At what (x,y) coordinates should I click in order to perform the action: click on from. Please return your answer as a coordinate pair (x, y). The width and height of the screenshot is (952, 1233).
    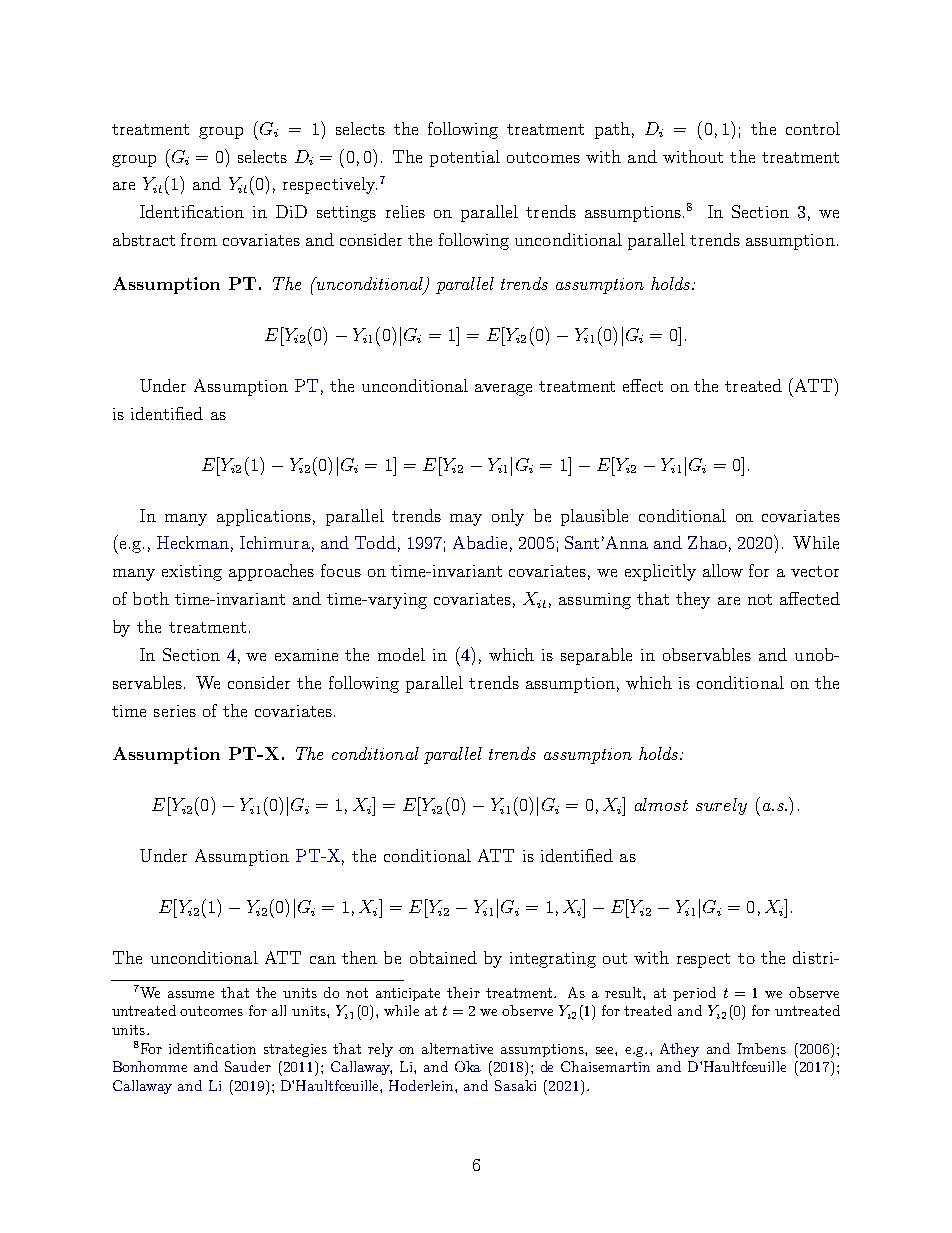
    Looking at the image, I should click on (199, 239).
